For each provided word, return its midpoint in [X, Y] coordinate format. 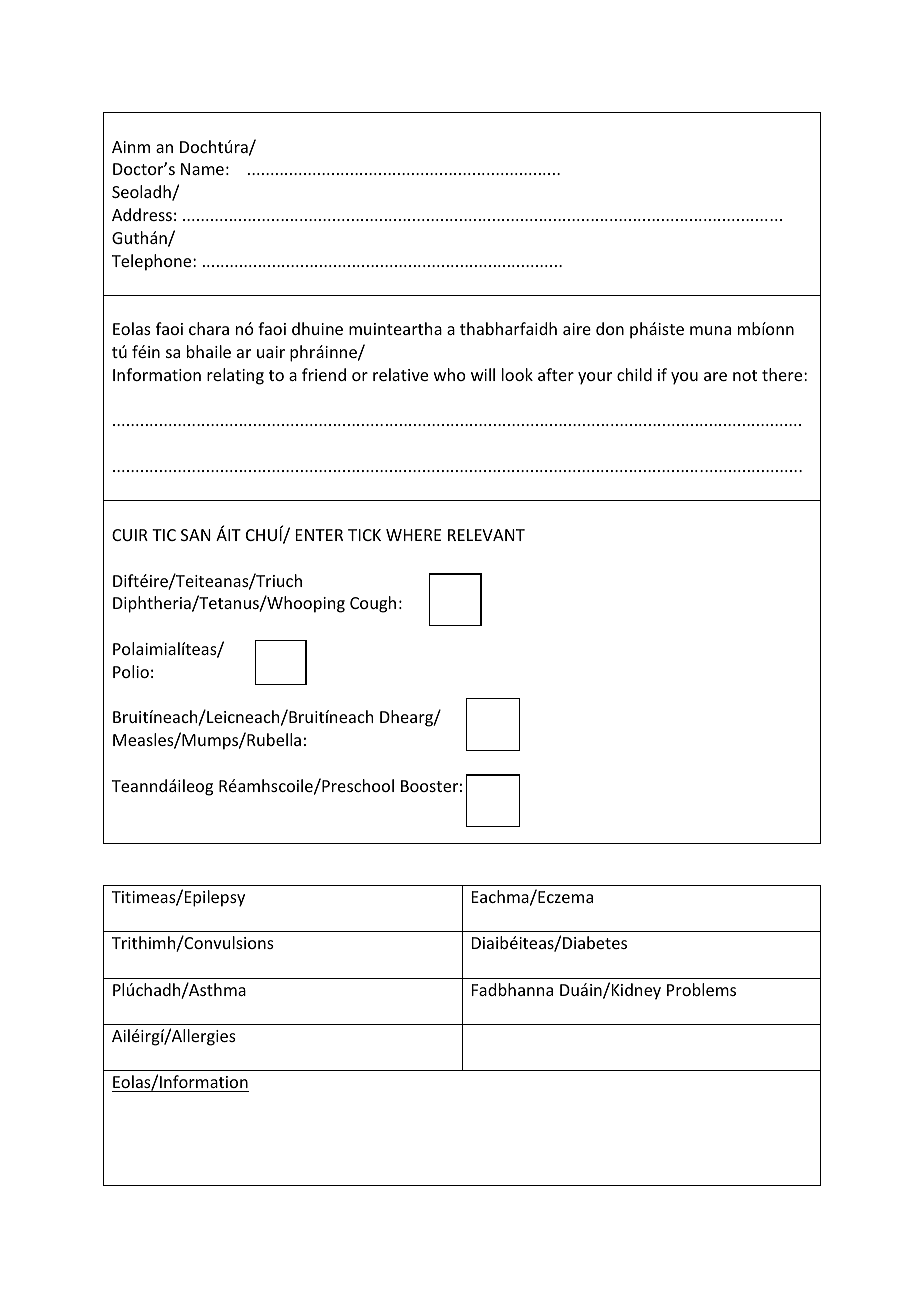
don [610, 328]
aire [577, 329]
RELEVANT [486, 535]
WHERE [413, 535]
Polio [131, 671]
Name [202, 169]
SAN [196, 535]
